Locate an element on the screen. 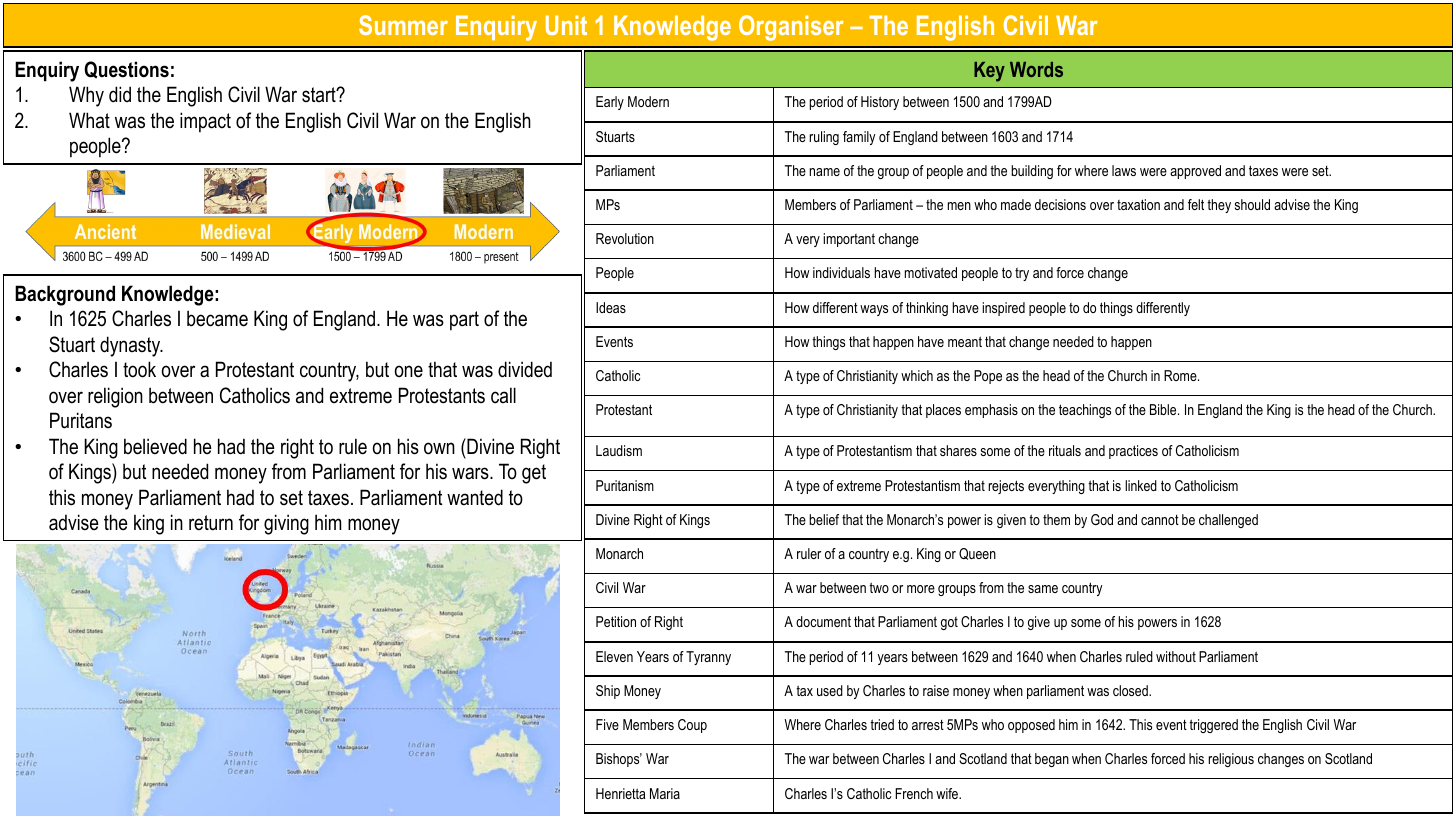 Image resolution: width=1456 pixels, height=819 pixels. inspired is located at coordinates (1003, 309).
